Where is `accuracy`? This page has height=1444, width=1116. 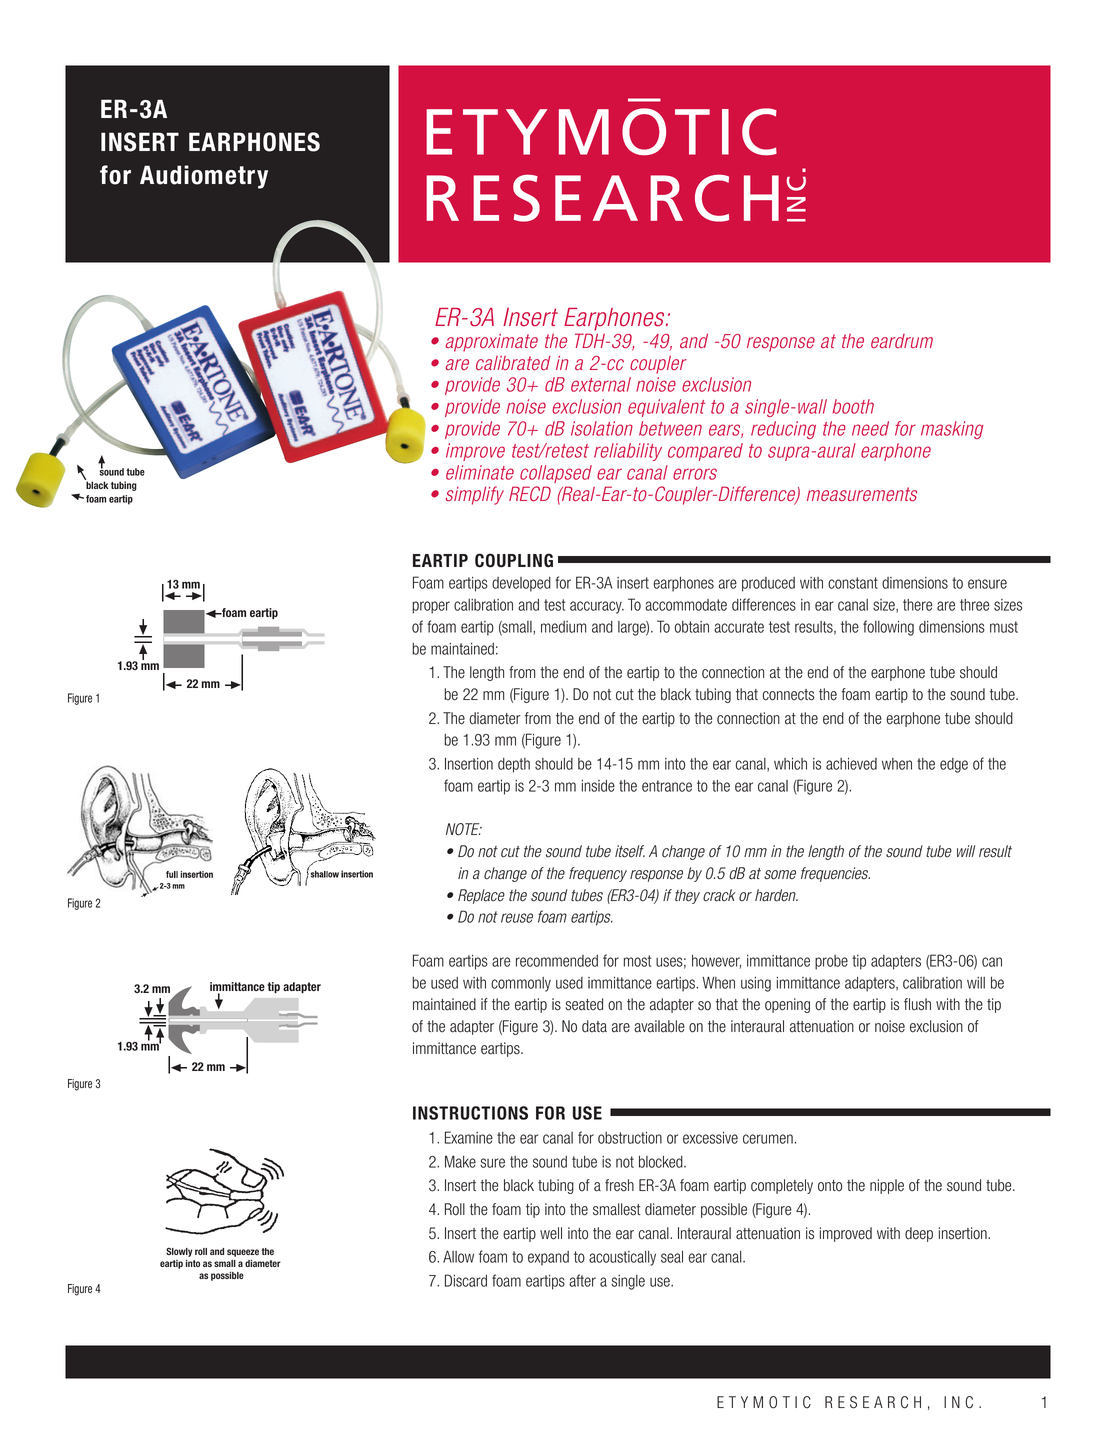
accuracy is located at coordinates (597, 607).
